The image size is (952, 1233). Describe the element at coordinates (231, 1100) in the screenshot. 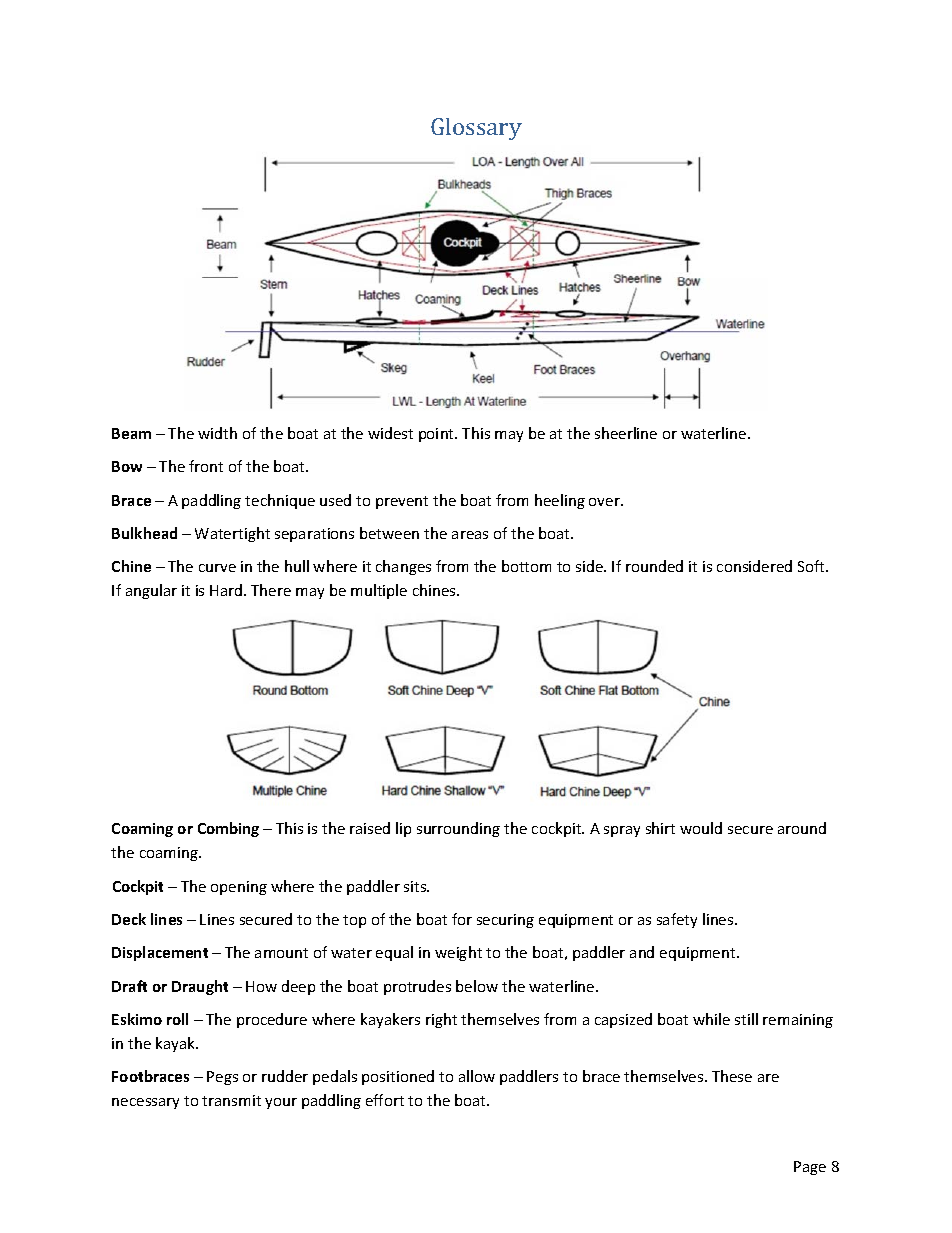

I see `transmit` at that location.
